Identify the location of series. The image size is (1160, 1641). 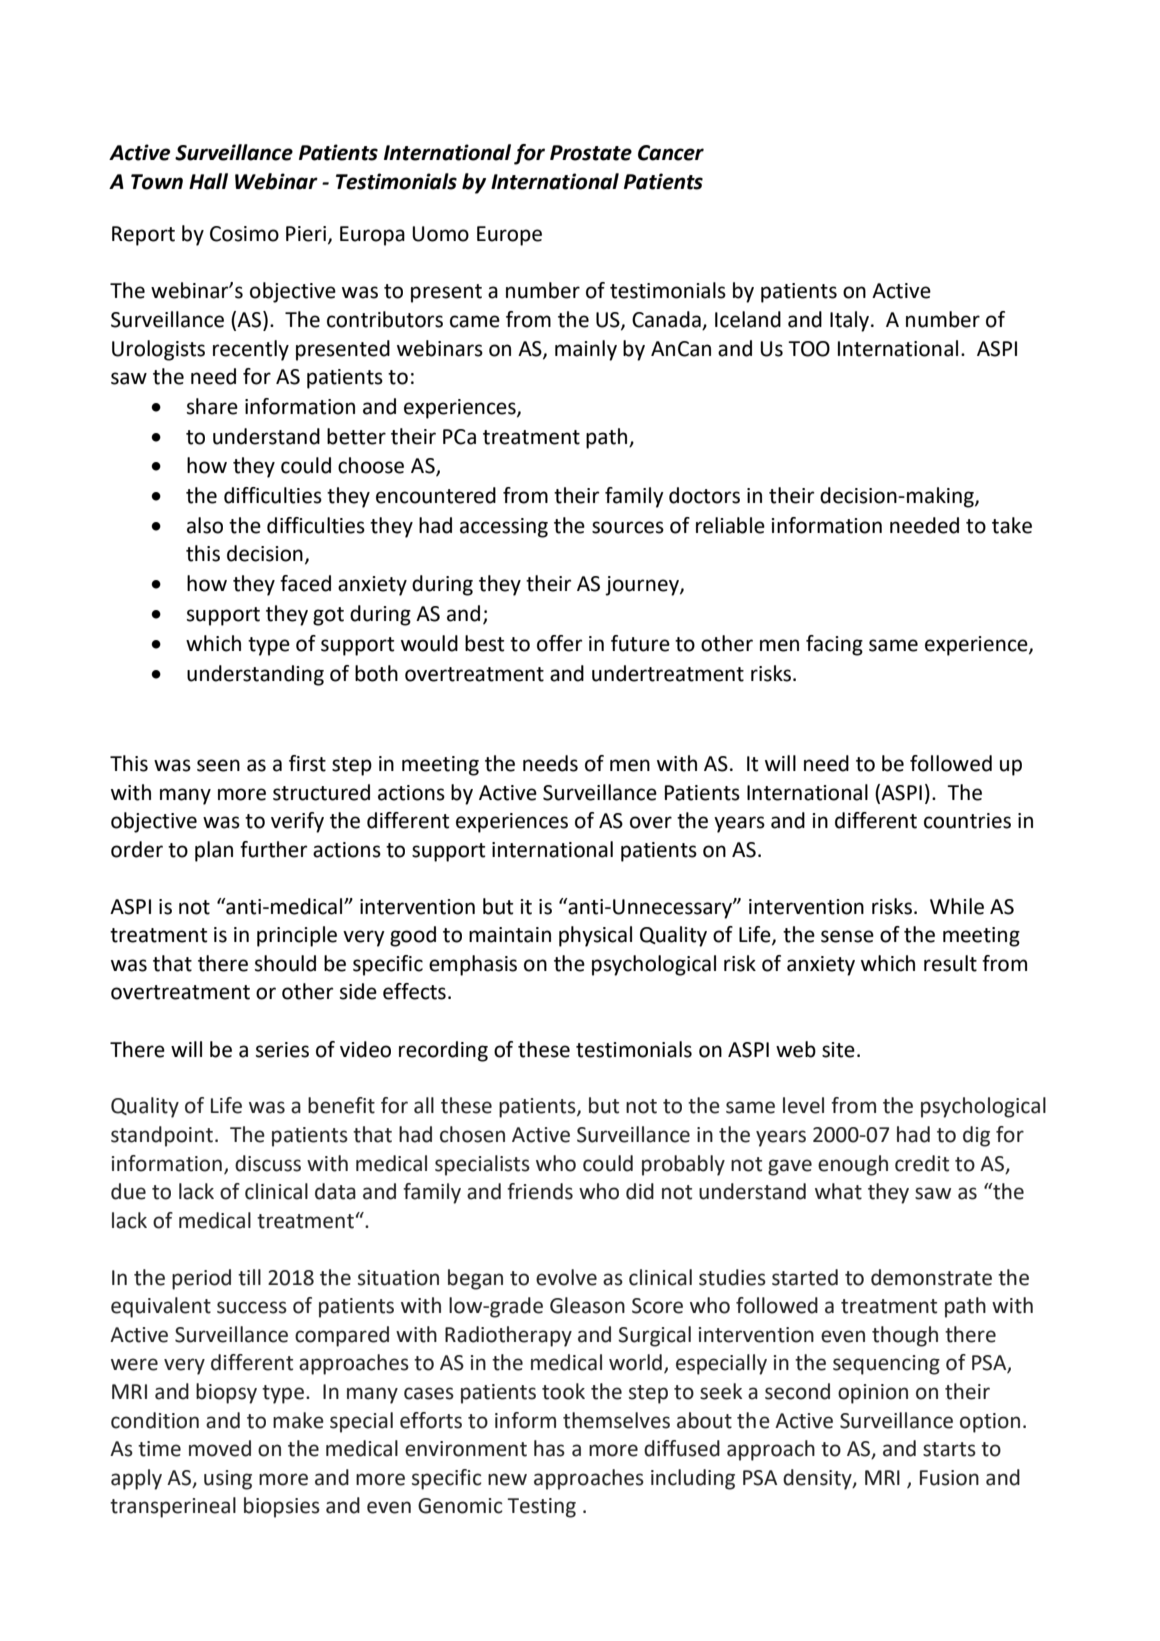
(282, 1050).
